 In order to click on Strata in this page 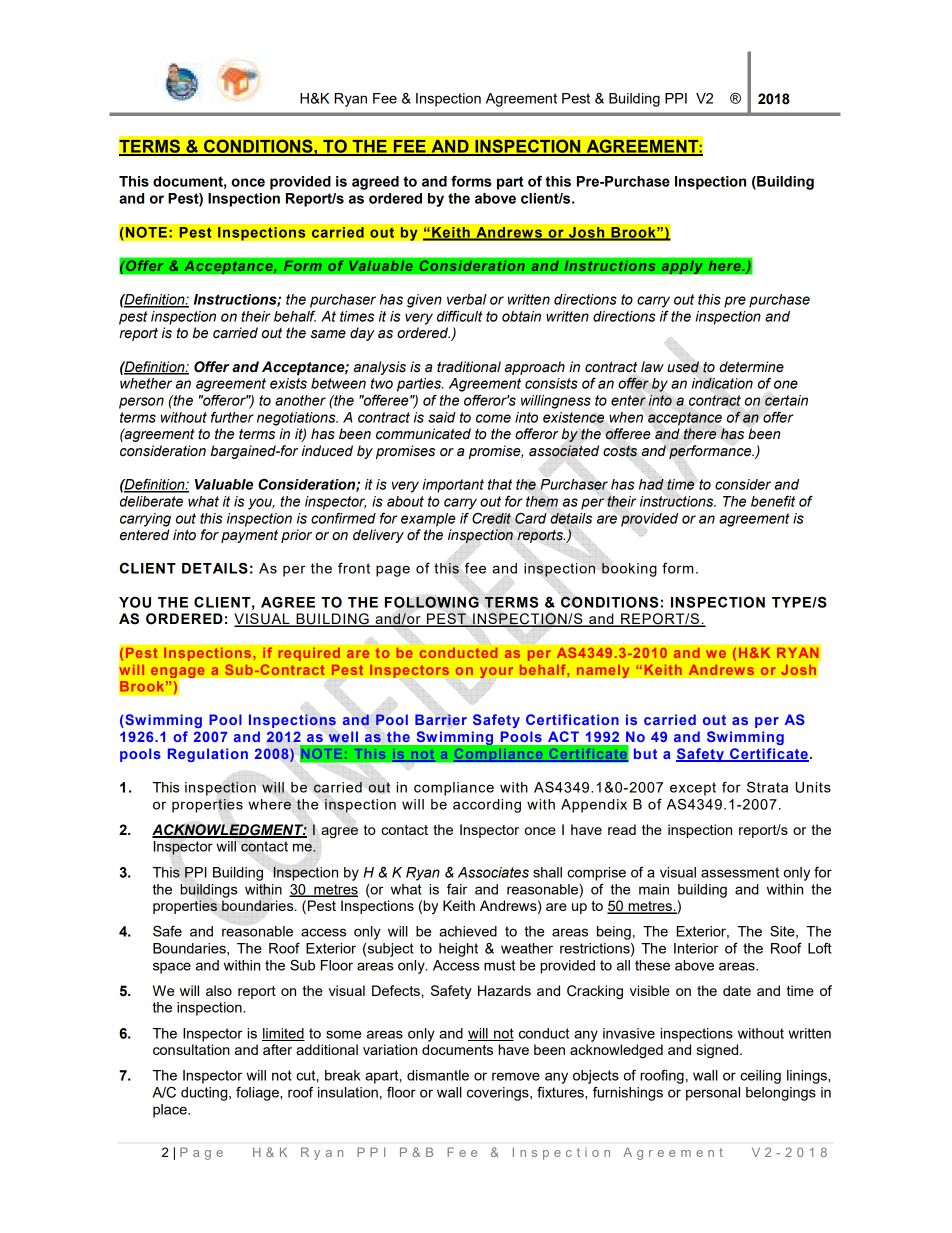, I will do `click(767, 787)`.
